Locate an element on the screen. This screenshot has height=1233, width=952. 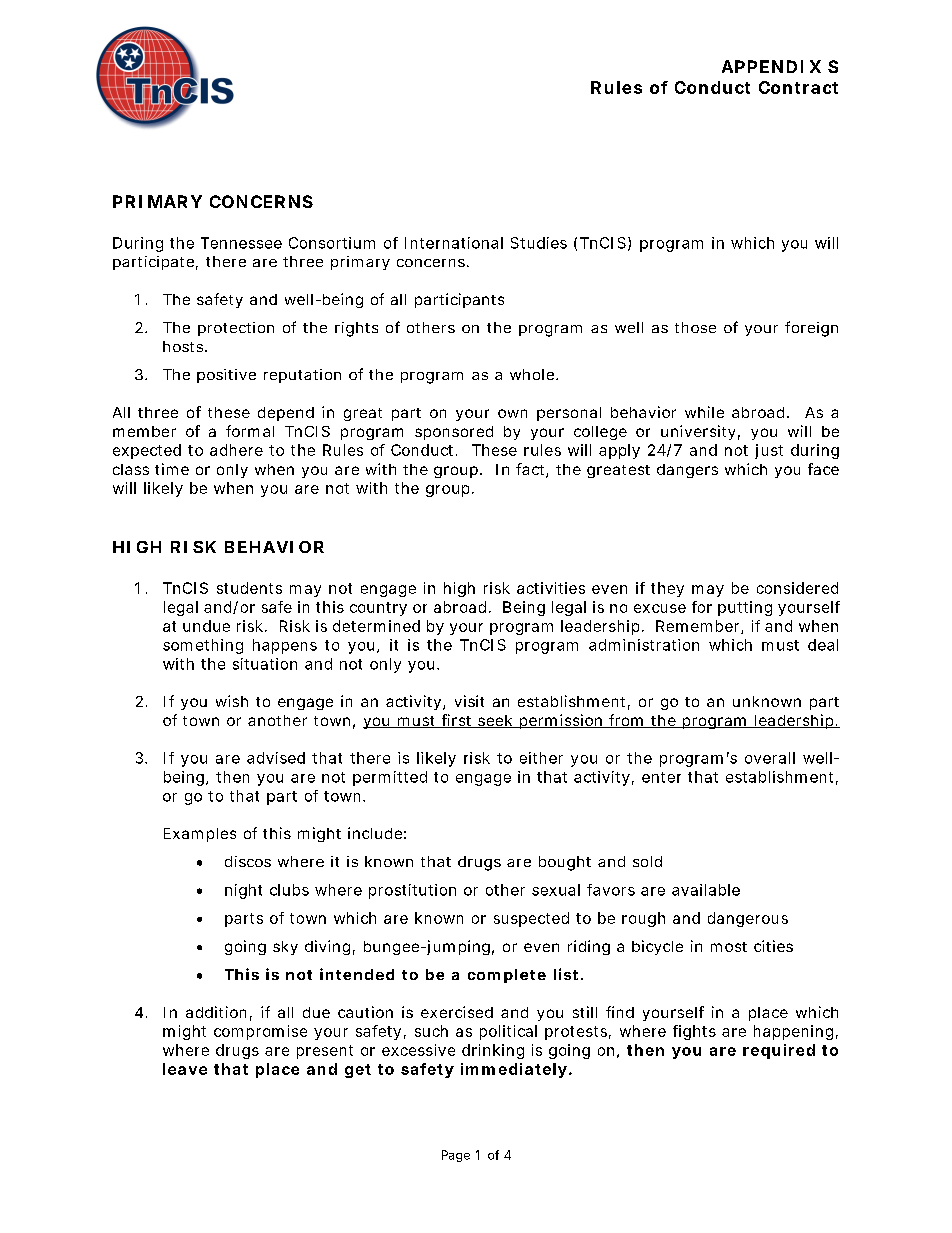
APPENDIX is located at coordinates (771, 66).
